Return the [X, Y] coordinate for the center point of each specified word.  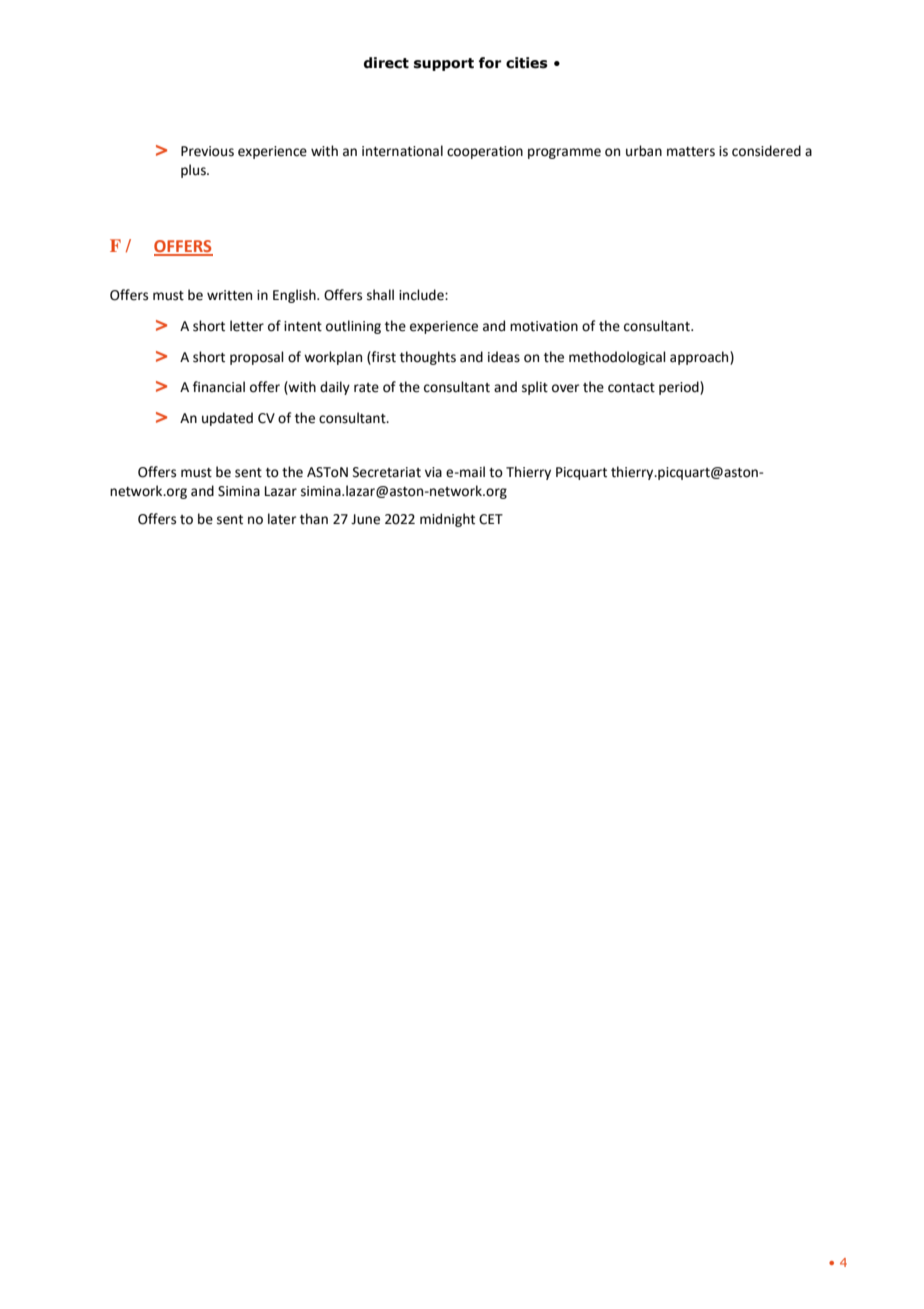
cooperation [485, 152]
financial [219, 387]
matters [691, 152]
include [422, 295]
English [295, 296]
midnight [447, 520]
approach [700, 358]
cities [527, 63]
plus [194, 171]
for [490, 63]
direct [386, 63]
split [535, 388]
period [680, 388]
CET [491, 519]
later [282, 519]
